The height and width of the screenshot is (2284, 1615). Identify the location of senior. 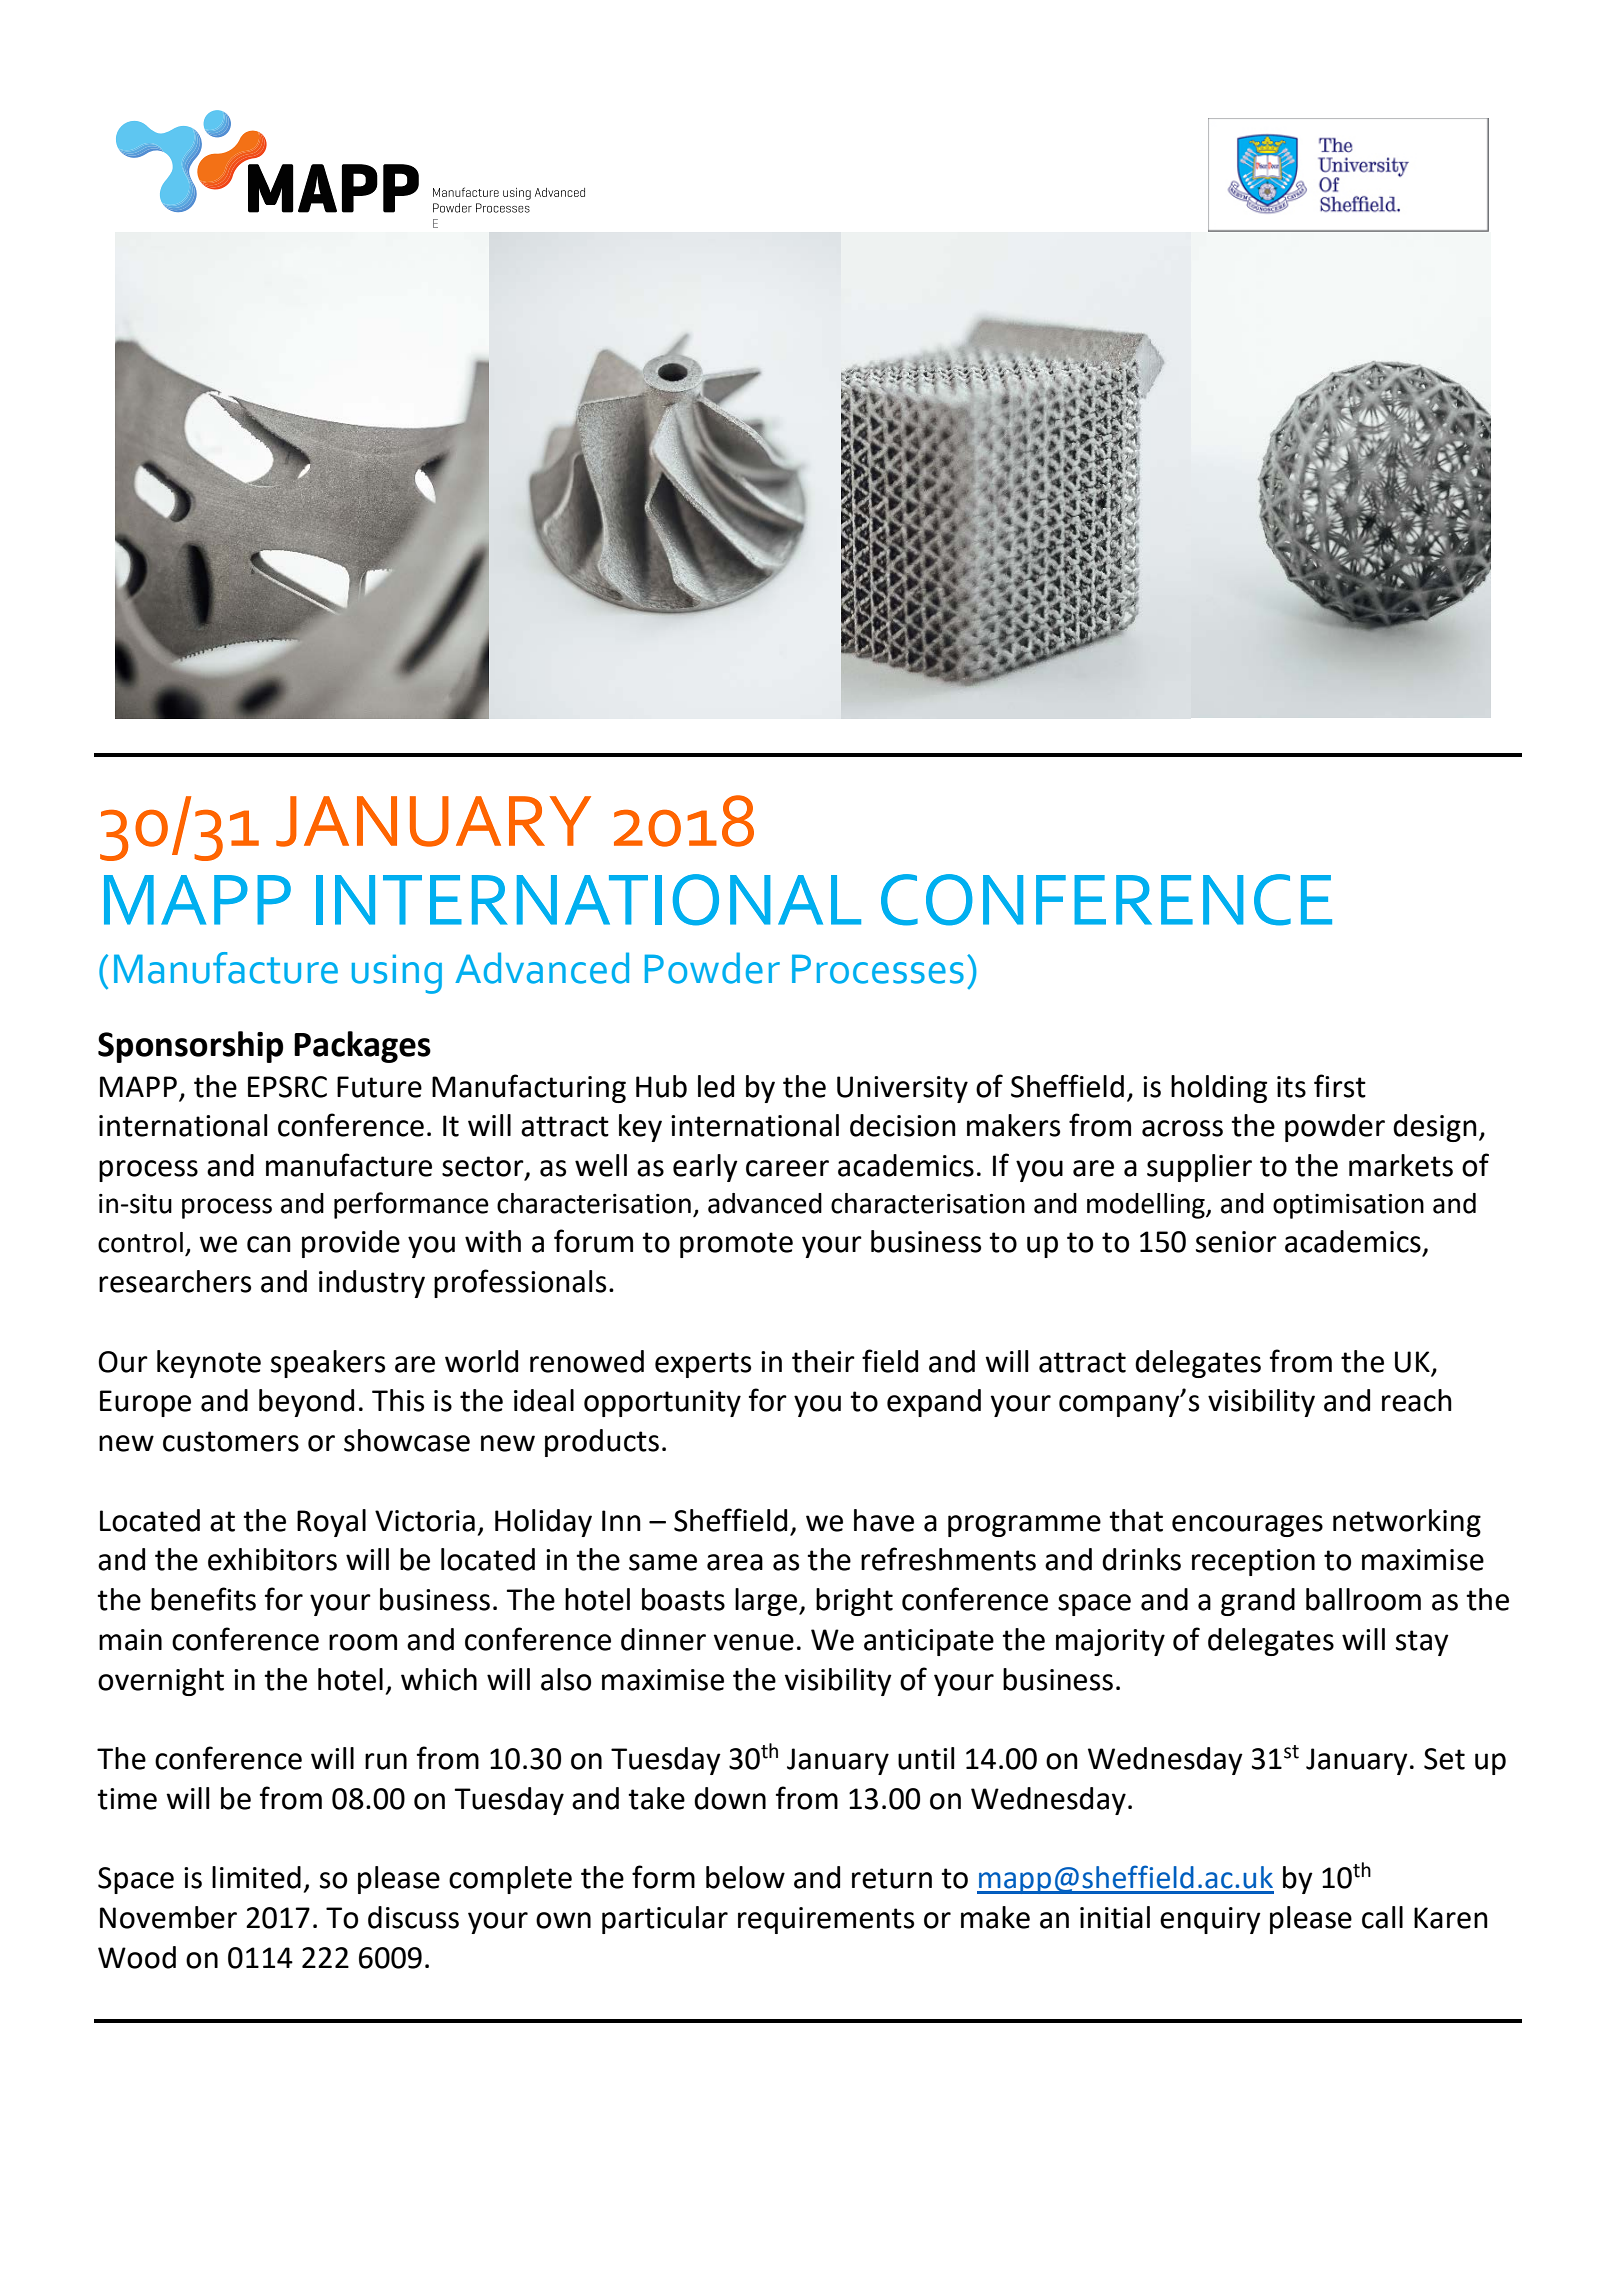
(1236, 1242).
